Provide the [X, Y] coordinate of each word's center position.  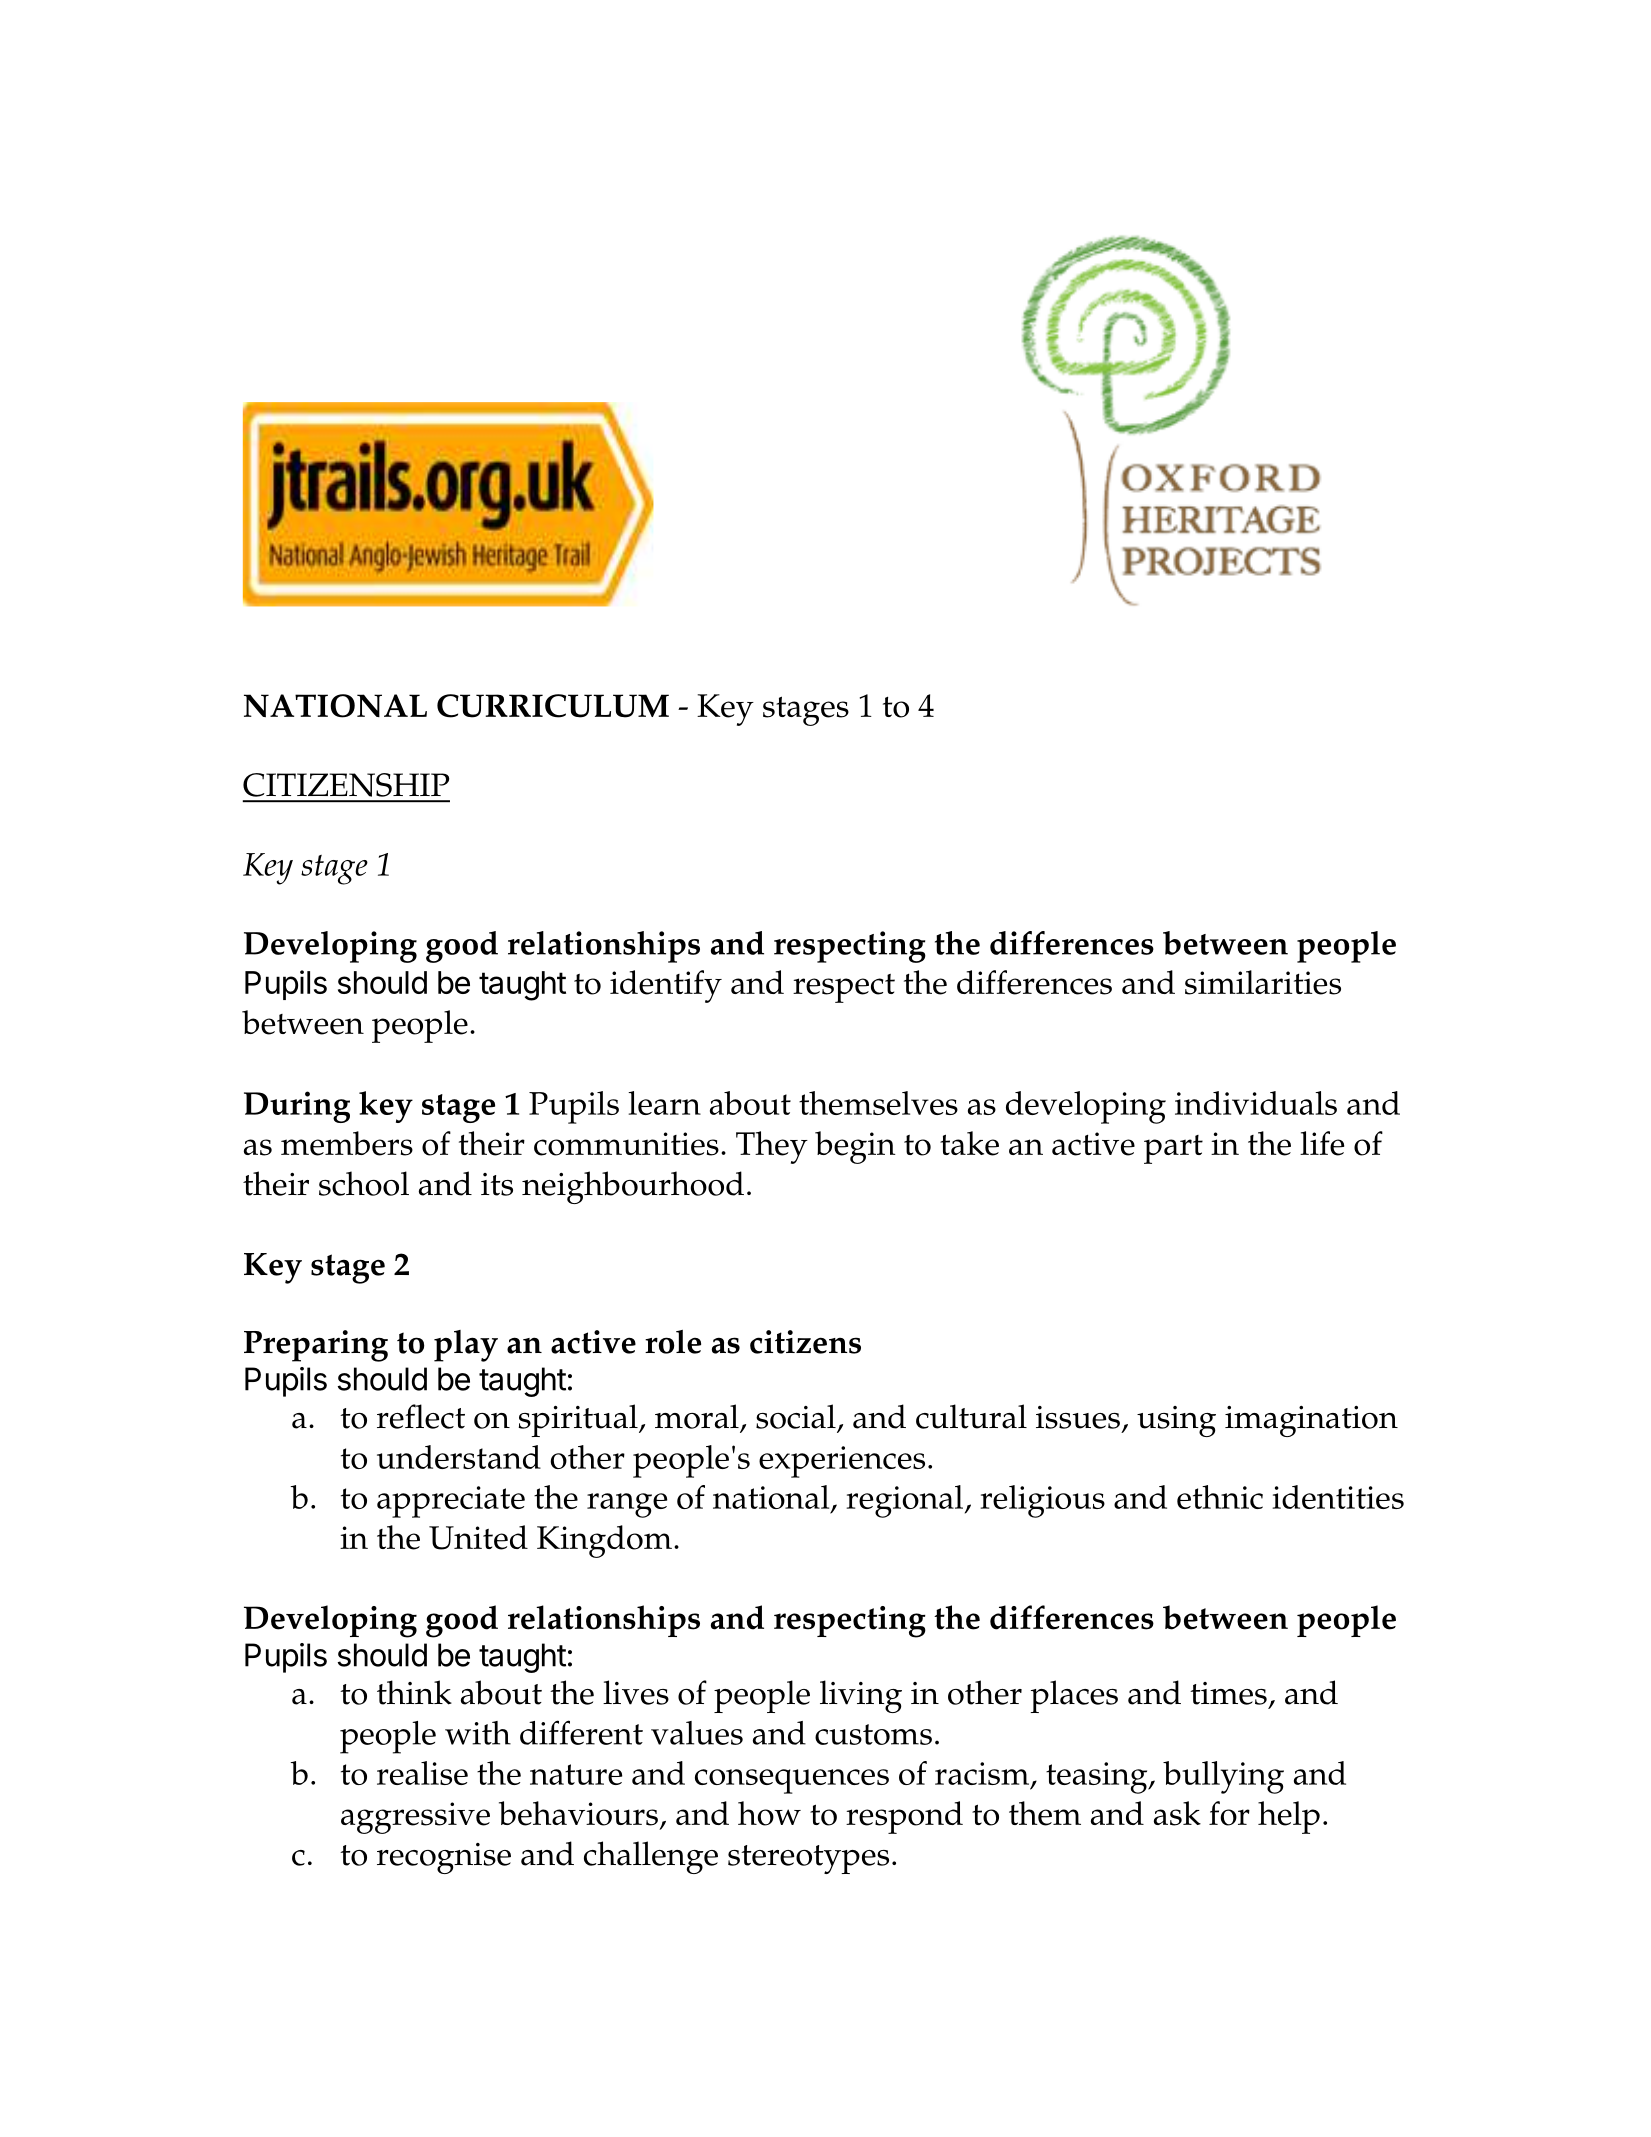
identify [666, 986]
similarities [1263, 982]
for [1229, 1813]
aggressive [415, 1818]
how [769, 1813]
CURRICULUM [553, 706]
